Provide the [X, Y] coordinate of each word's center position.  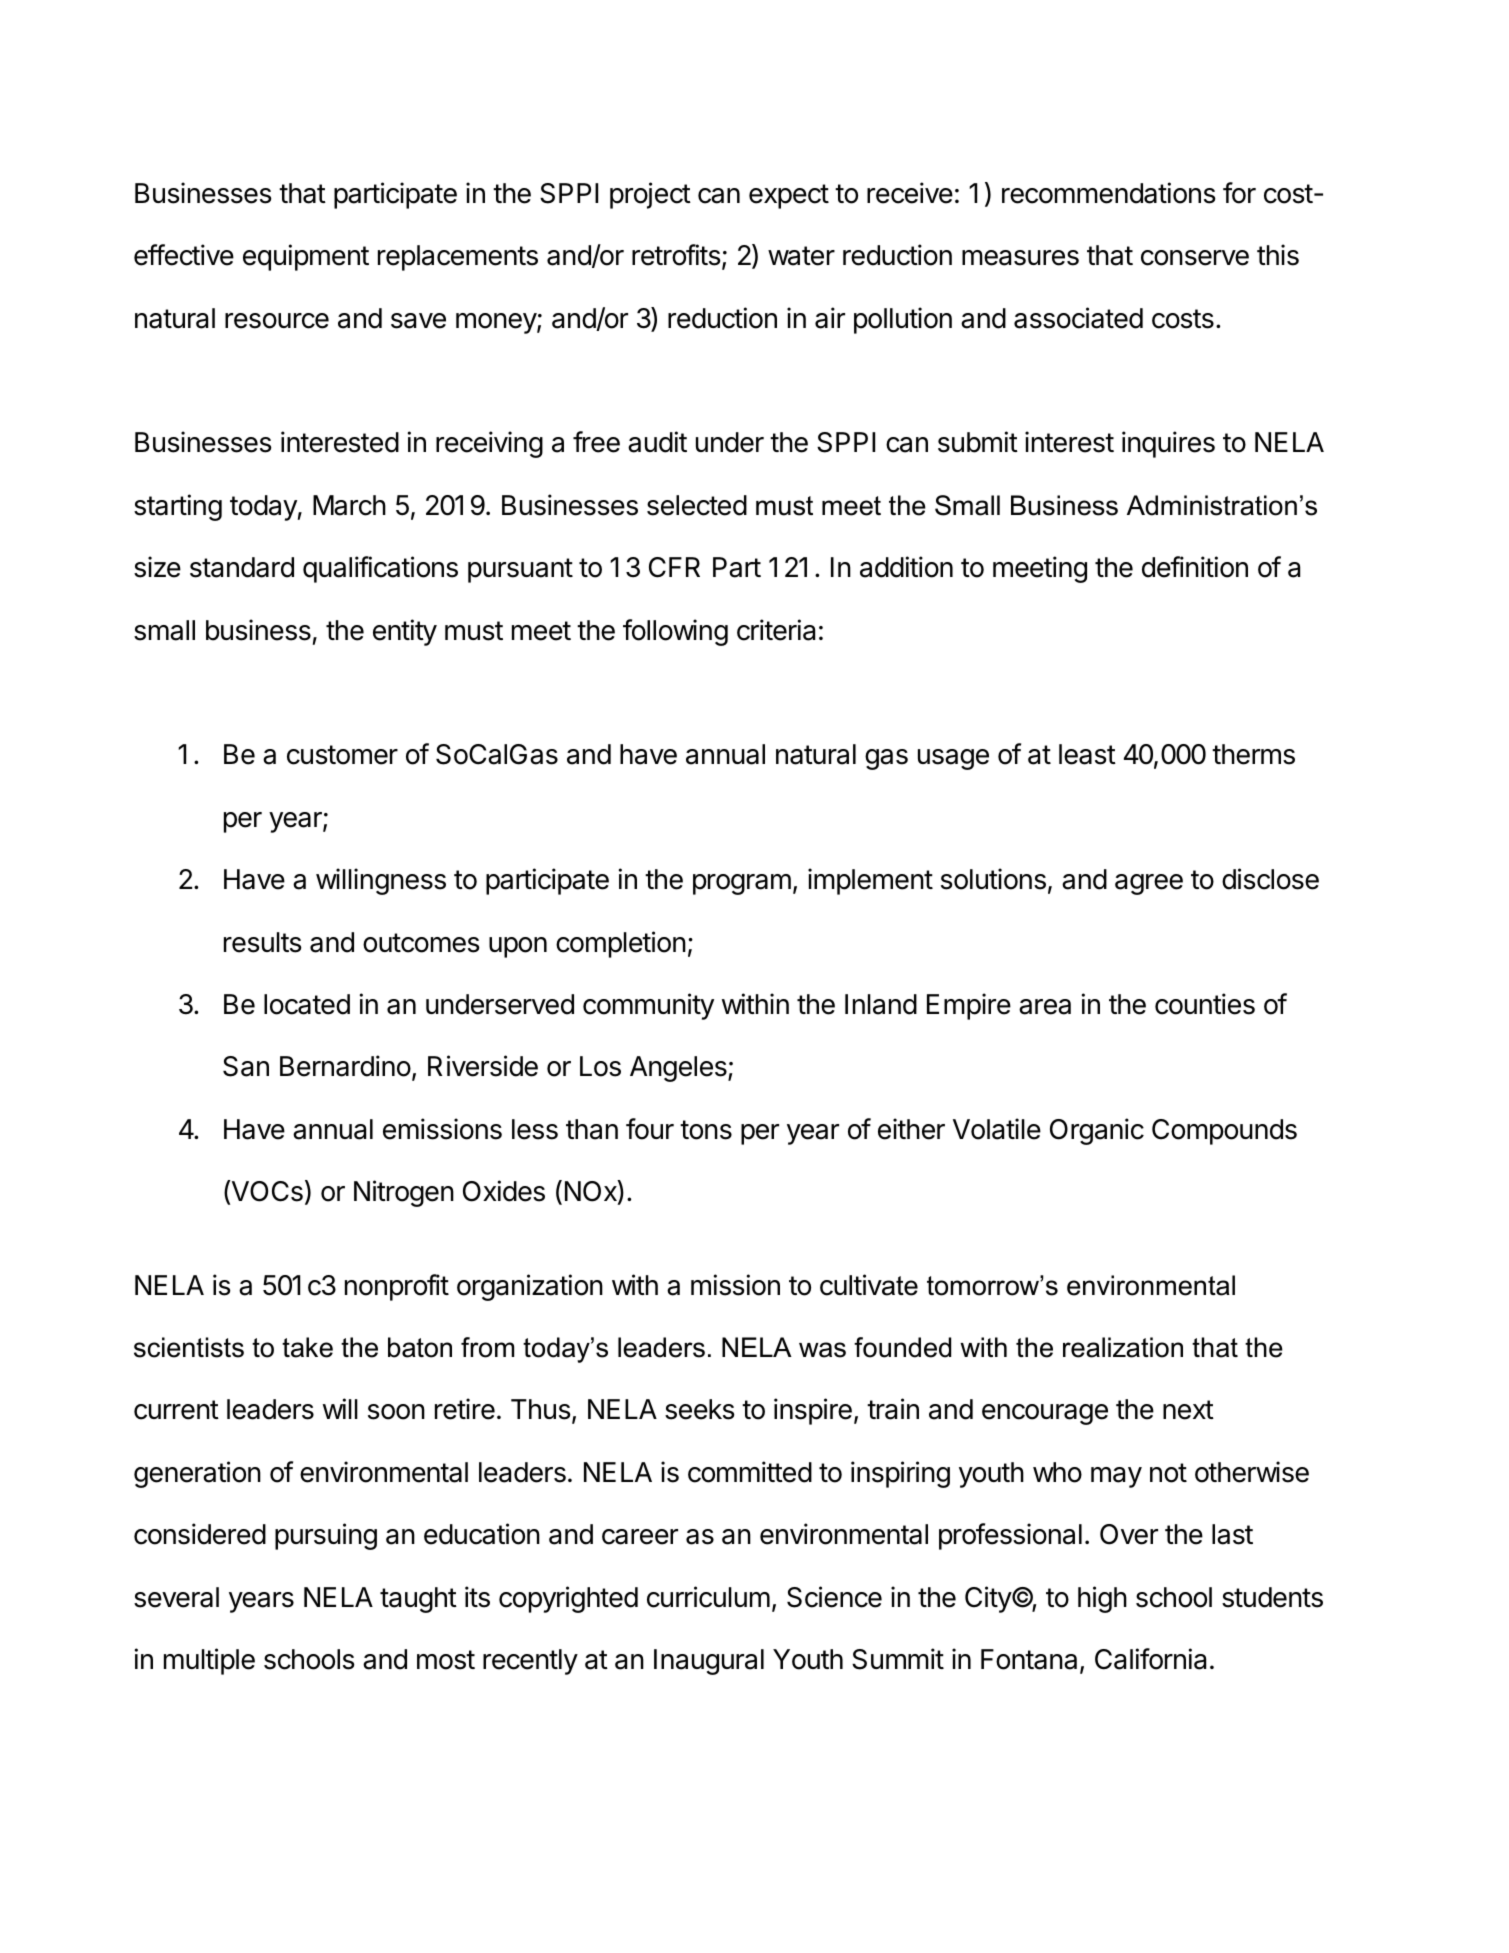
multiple [209, 1661]
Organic [1097, 1131]
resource [277, 321]
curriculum [708, 1597]
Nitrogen [404, 1193]
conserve [1195, 258]
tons [706, 1130]
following [675, 632]
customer [342, 755]
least [1087, 754]
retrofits [677, 256]
